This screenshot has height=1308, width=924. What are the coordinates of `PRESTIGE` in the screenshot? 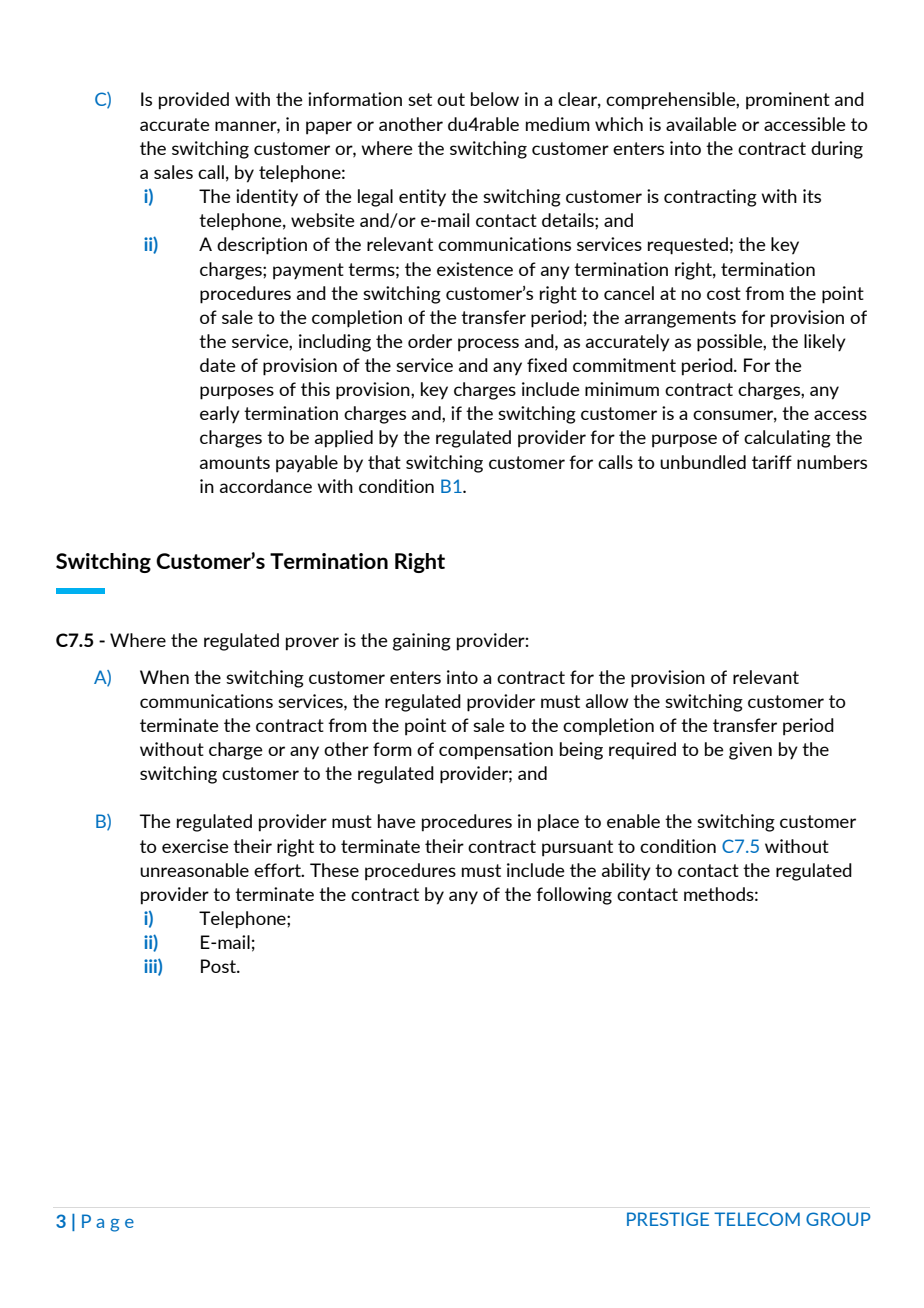 It's located at (668, 1219).
